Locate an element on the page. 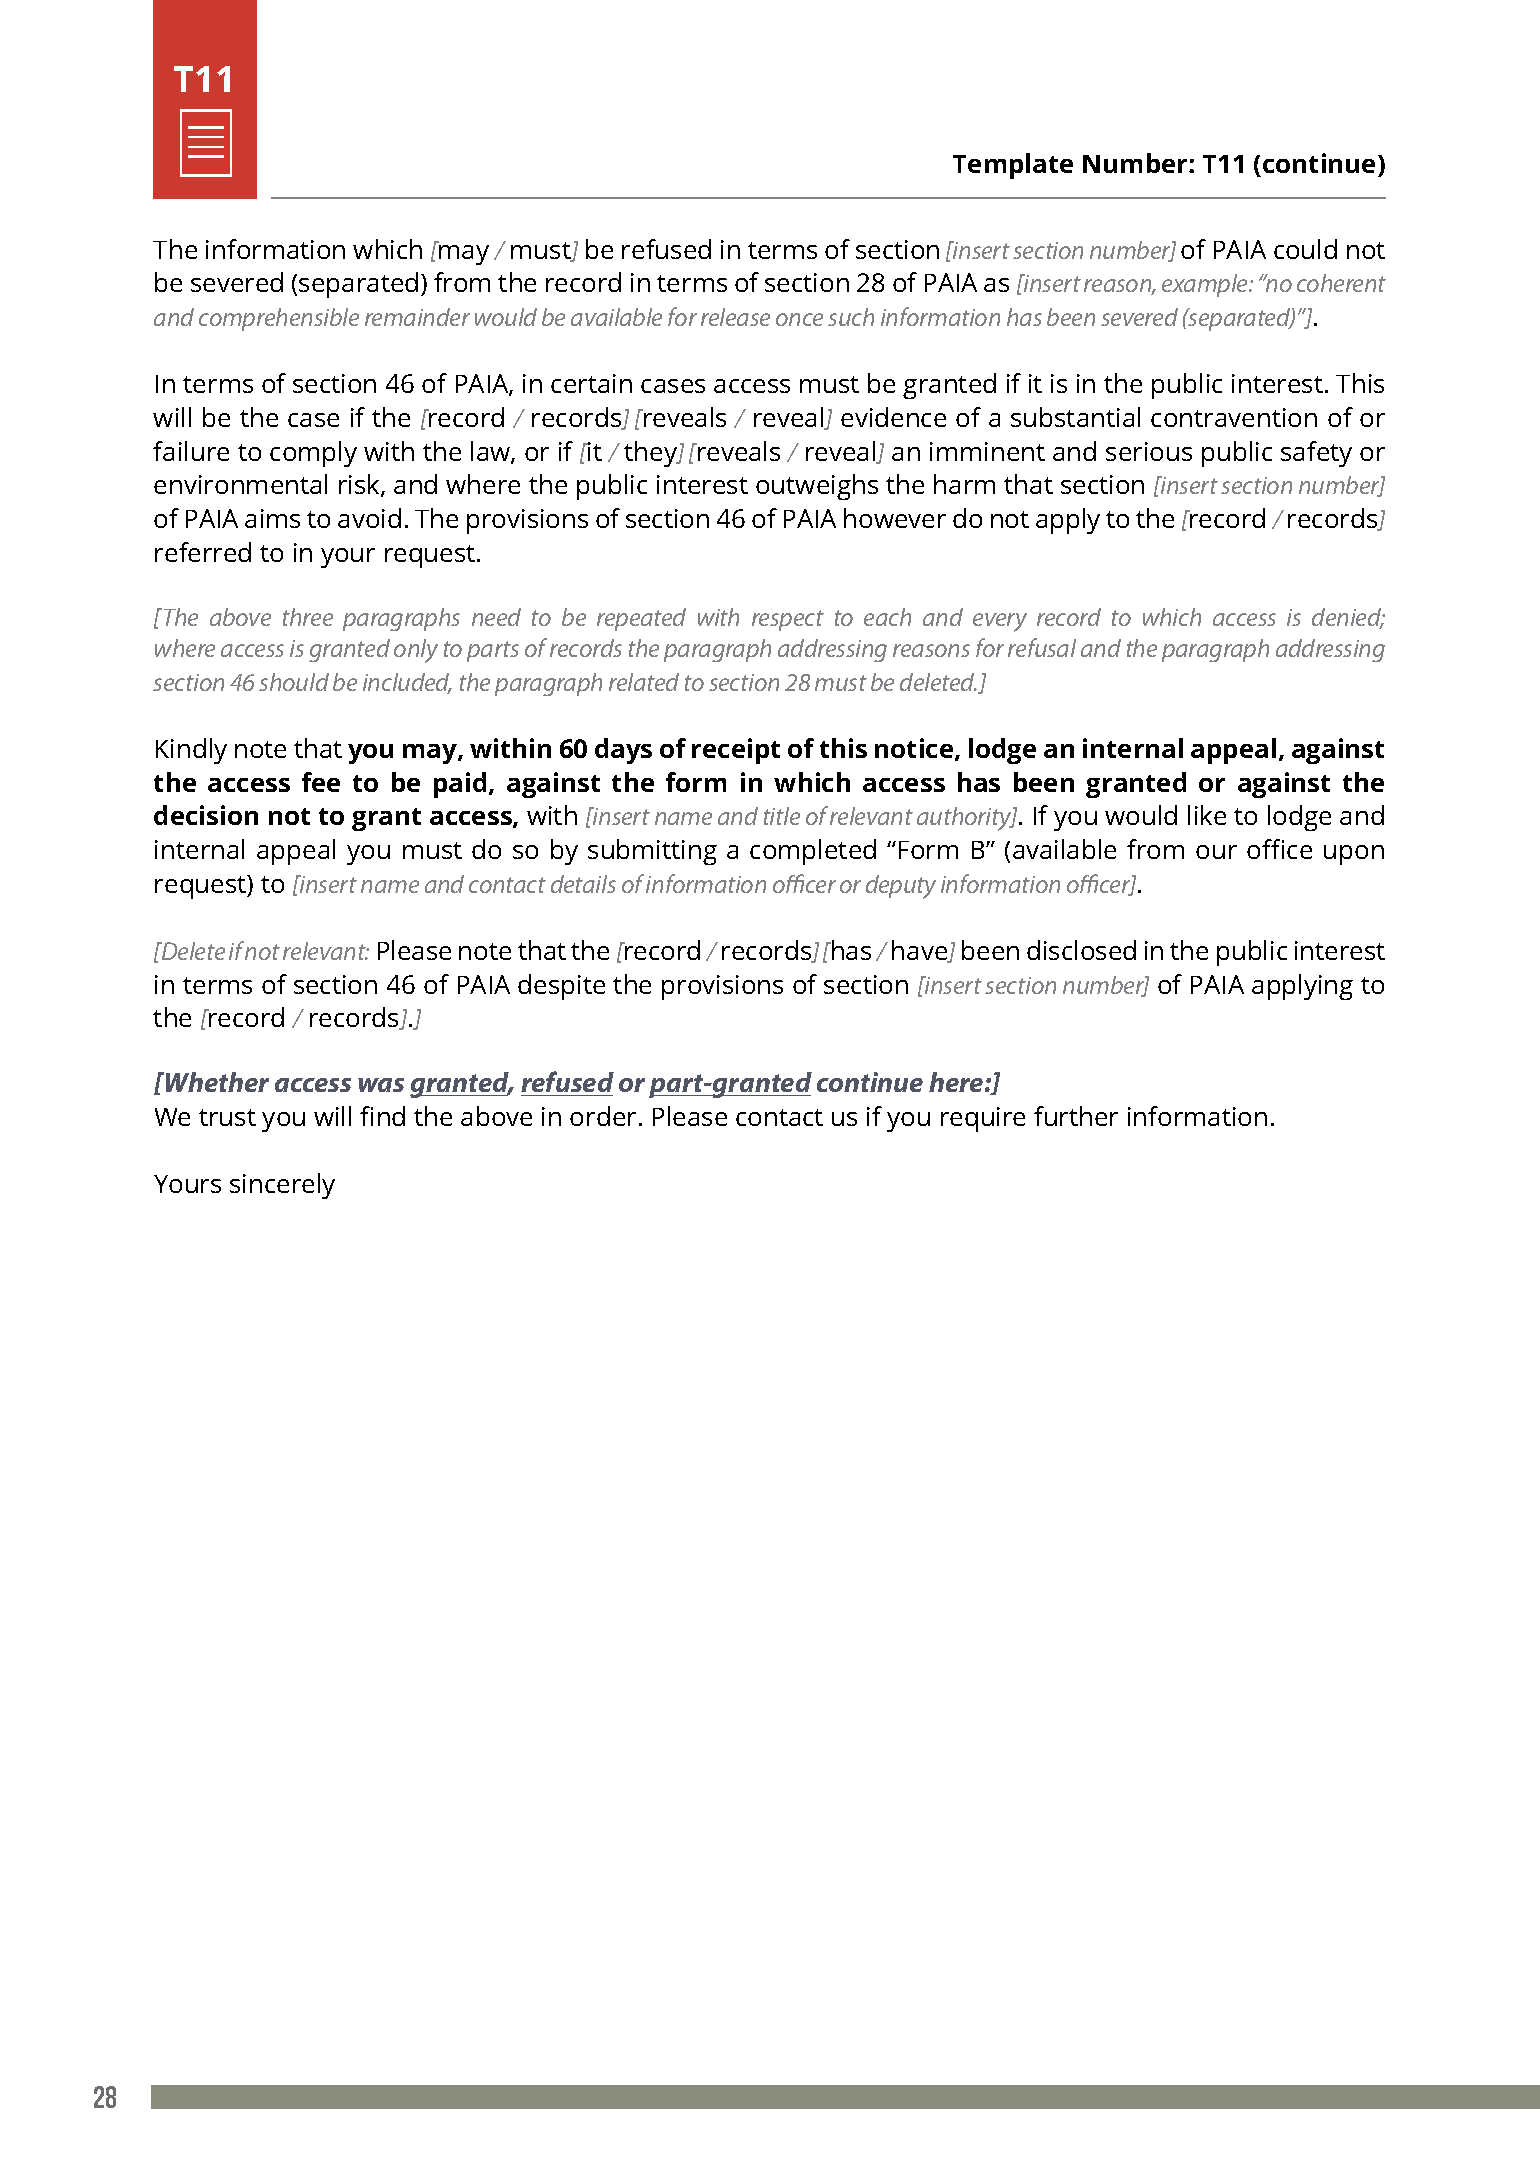  sincerely is located at coordinates (282, 1186).
